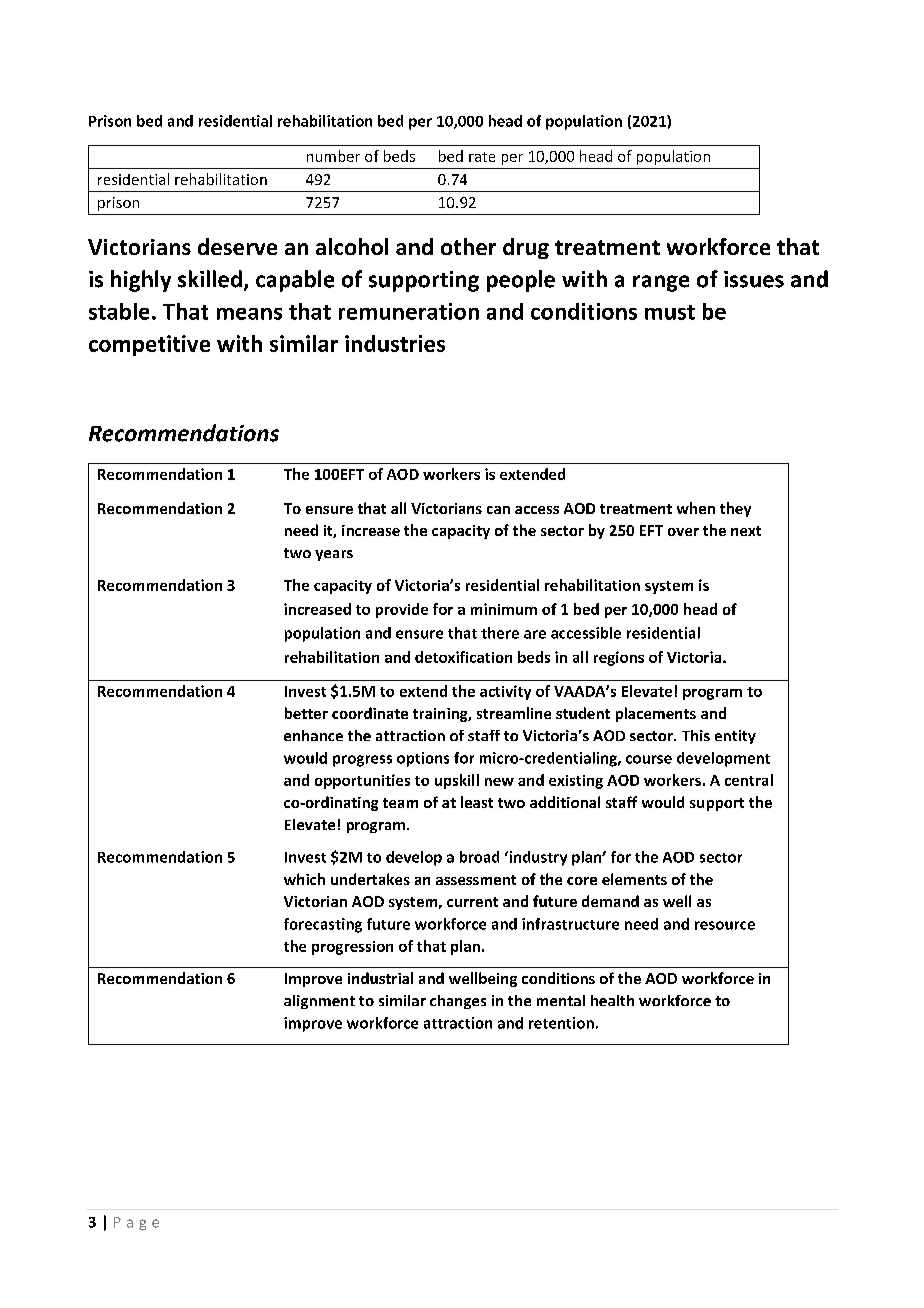 The width and height of the screenshot is (924, 1308). I want to click on alignment, so click(319, 1002).
